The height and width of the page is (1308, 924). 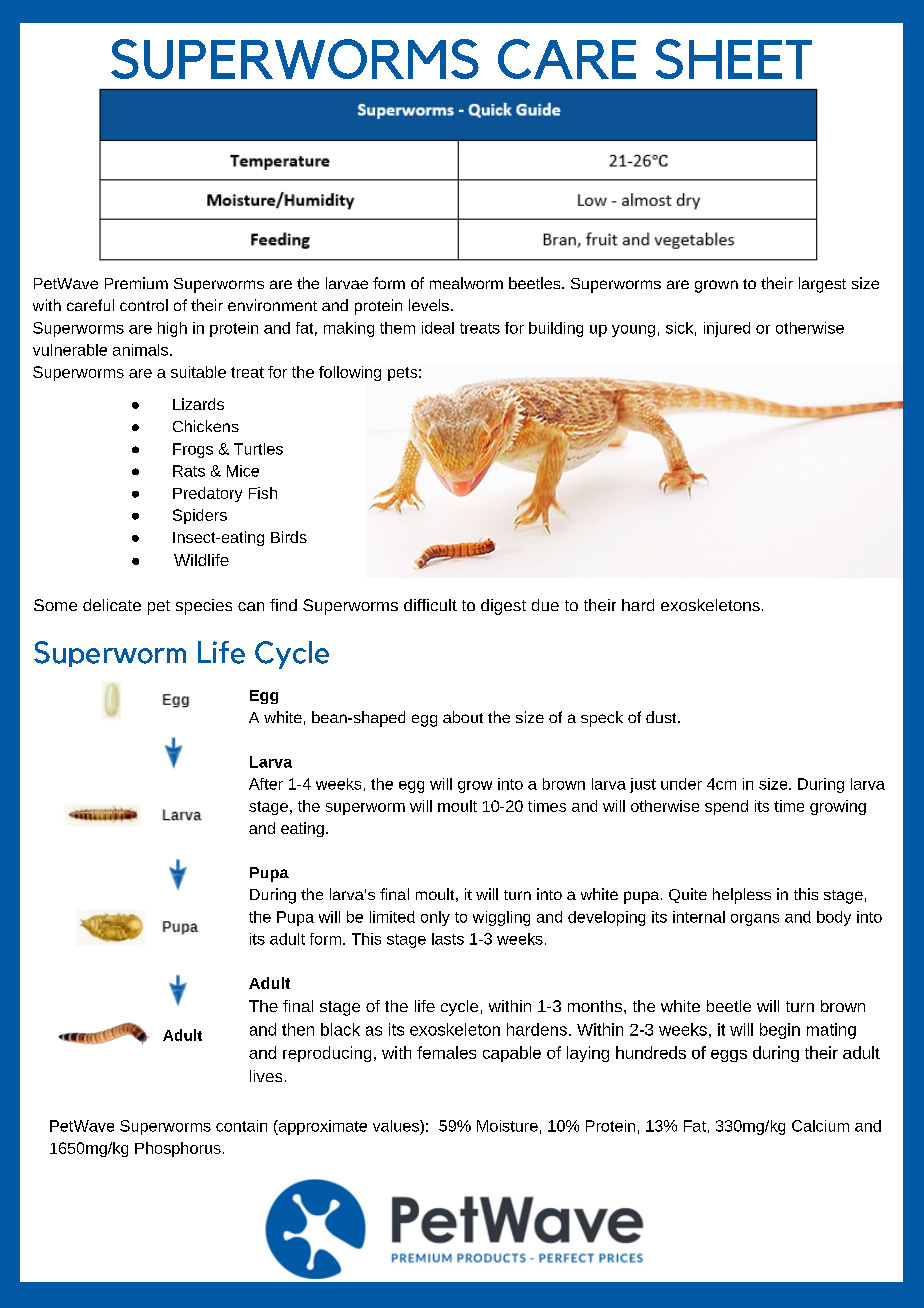 What do you see at coordinates (178, 1149) in the page?
I see `Phosphorus` at bounding box center [178, 1149].
